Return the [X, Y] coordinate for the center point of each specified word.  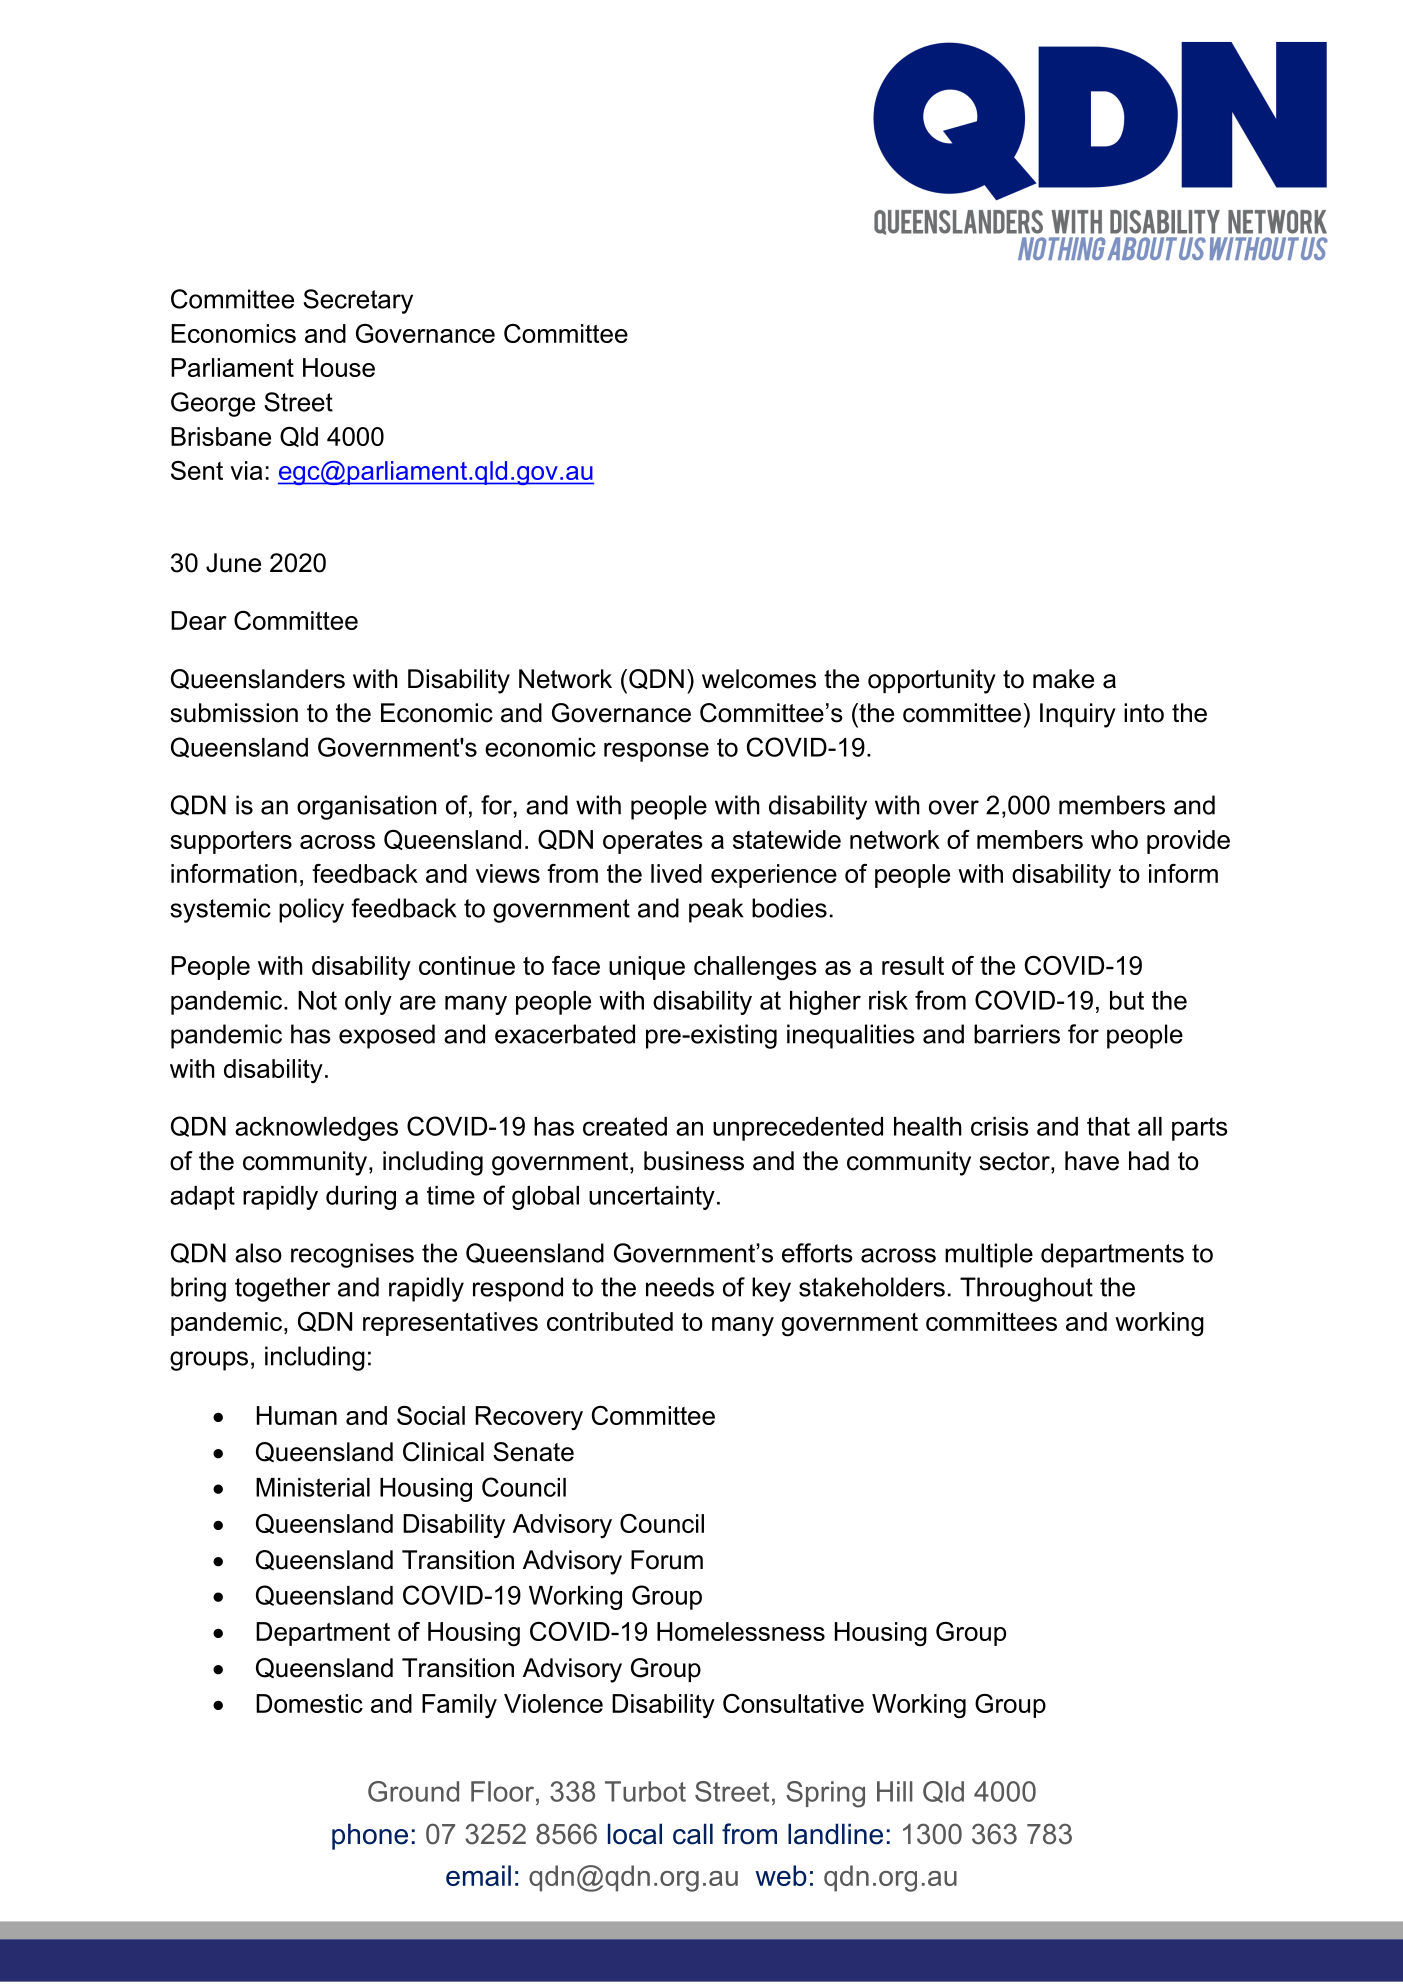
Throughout [1026, 1289]
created [625, 1126]
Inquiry [1078, 715]
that [1108, 1126]
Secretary [358, 301]
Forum [667, 1560]
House [339, 367]
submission [234, 713]
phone [370, 1836]
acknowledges [316, 1129]
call [693, 1834]
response [656, 752]
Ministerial [313, 1487]
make [1063, 679]
